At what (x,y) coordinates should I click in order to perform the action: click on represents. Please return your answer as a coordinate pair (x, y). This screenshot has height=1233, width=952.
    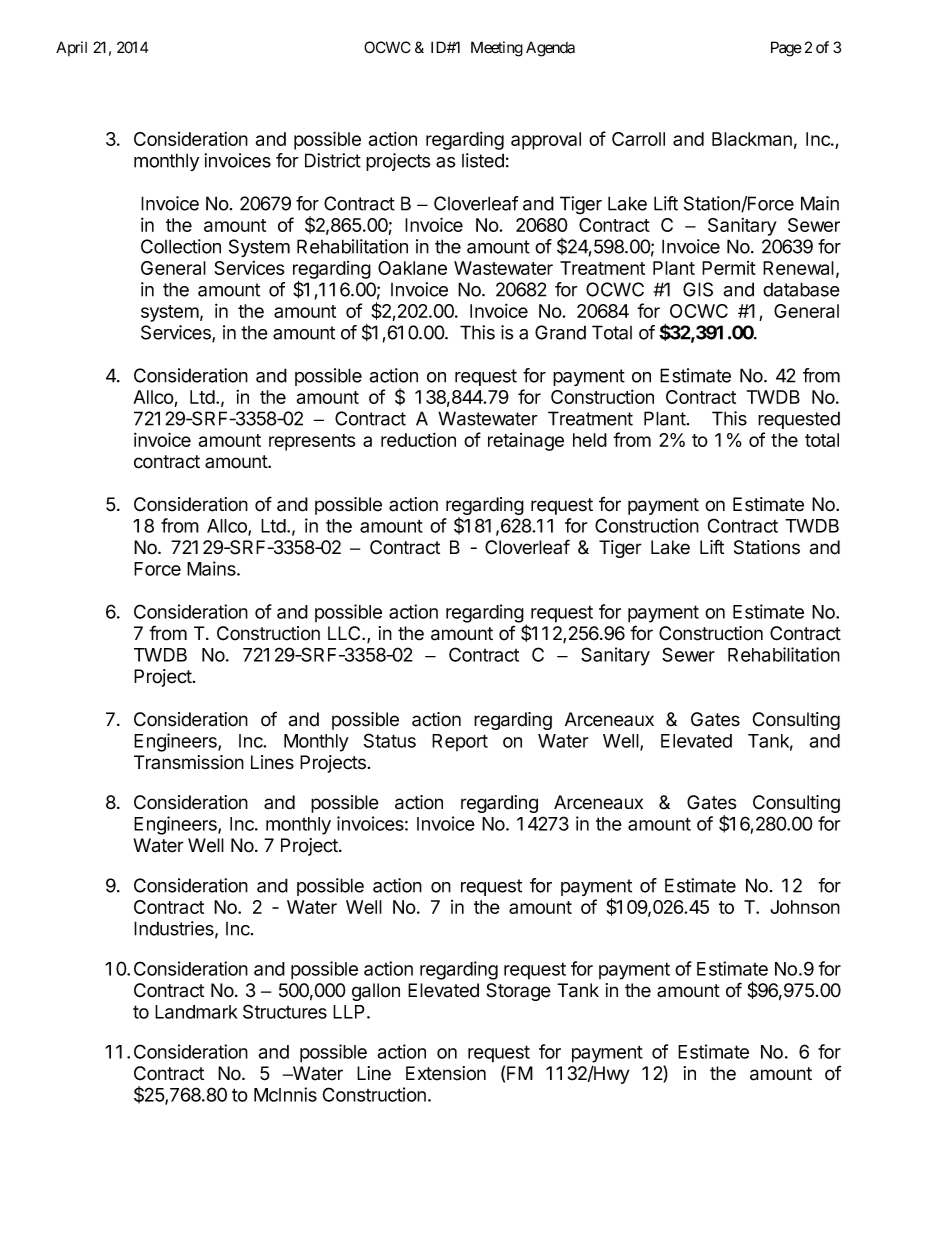
    Looking at the image, I should click on (312, 442).
